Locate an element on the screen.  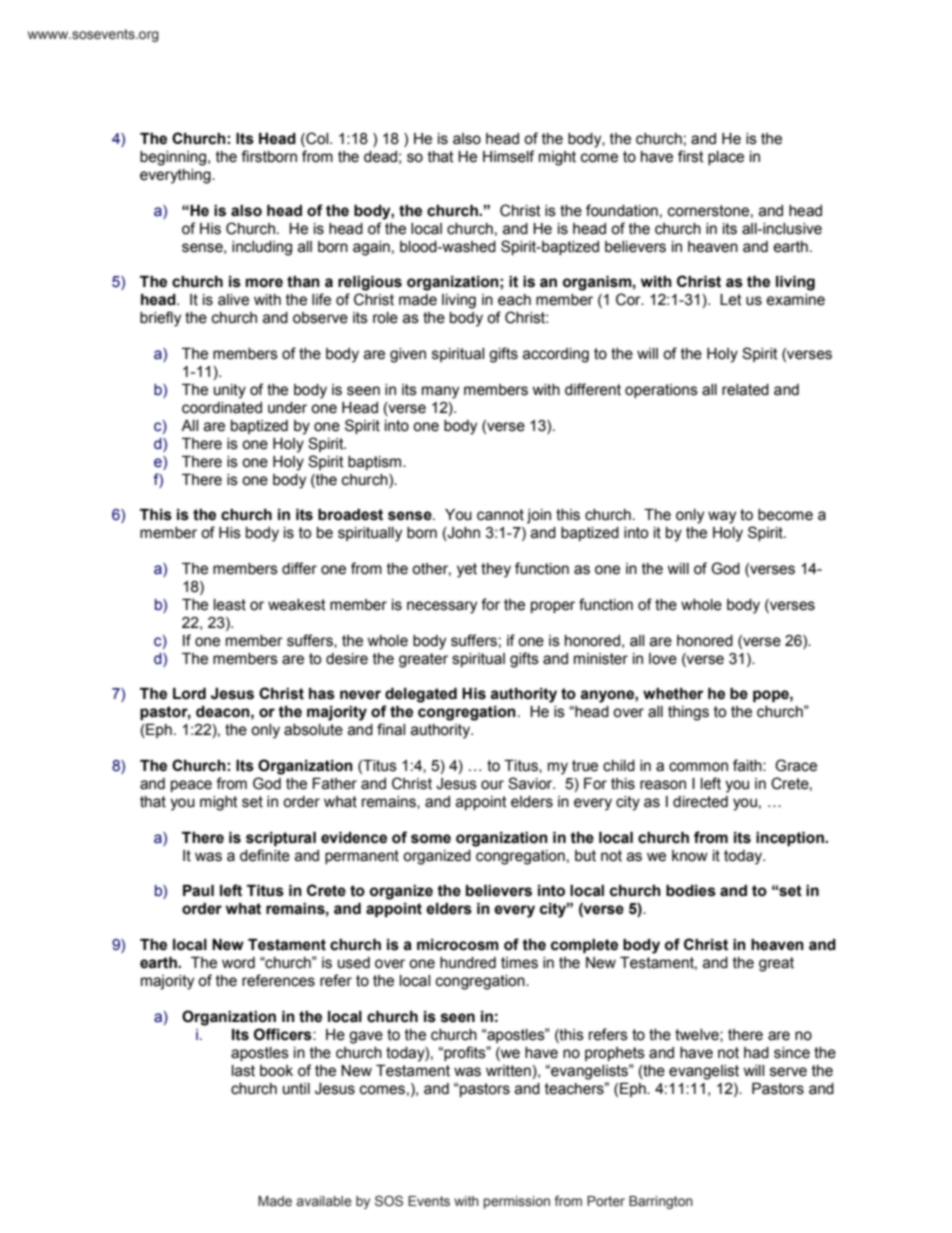
available is located at coordinates (324, 1201).
